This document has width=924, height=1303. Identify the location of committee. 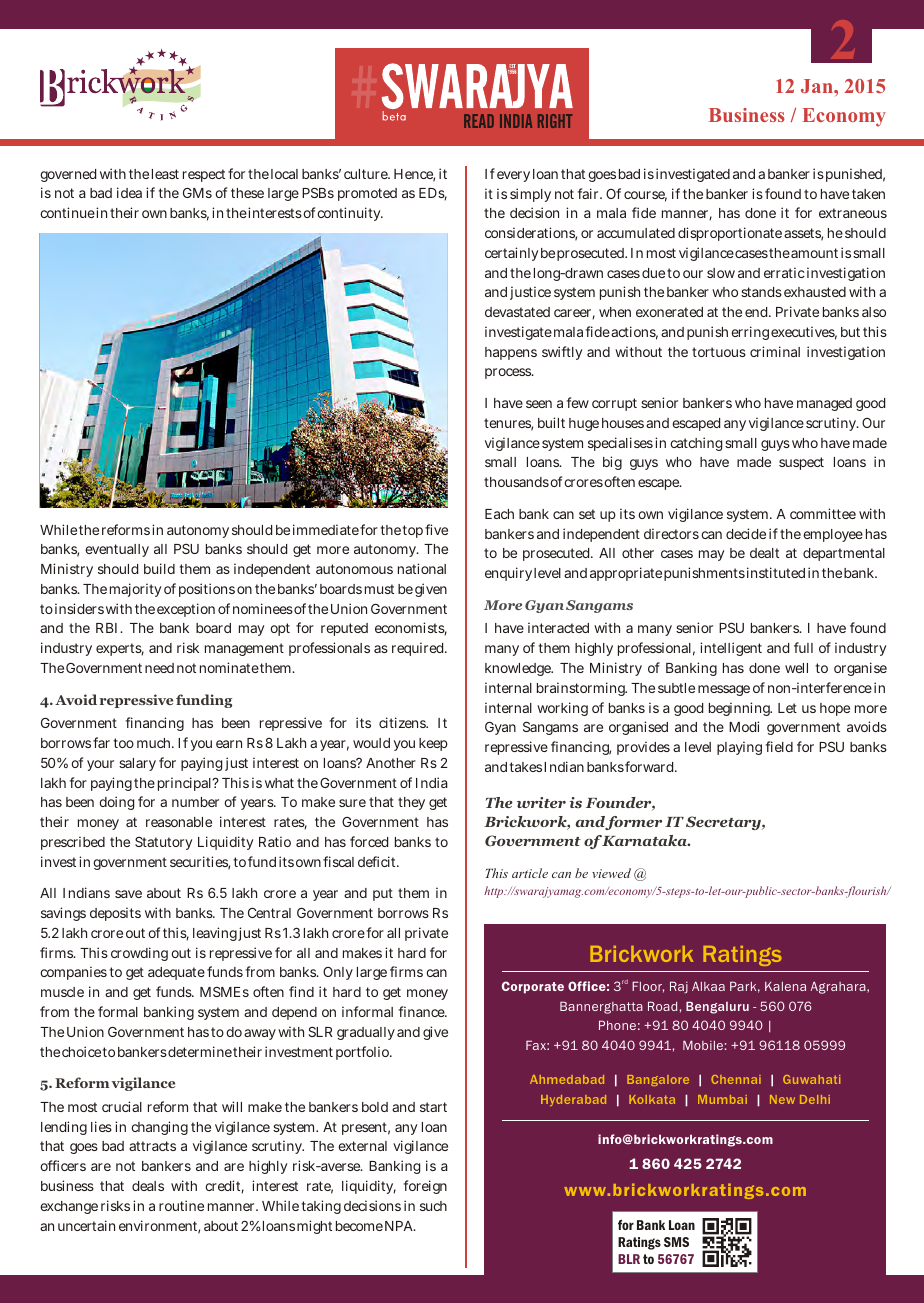
(823, 513).
